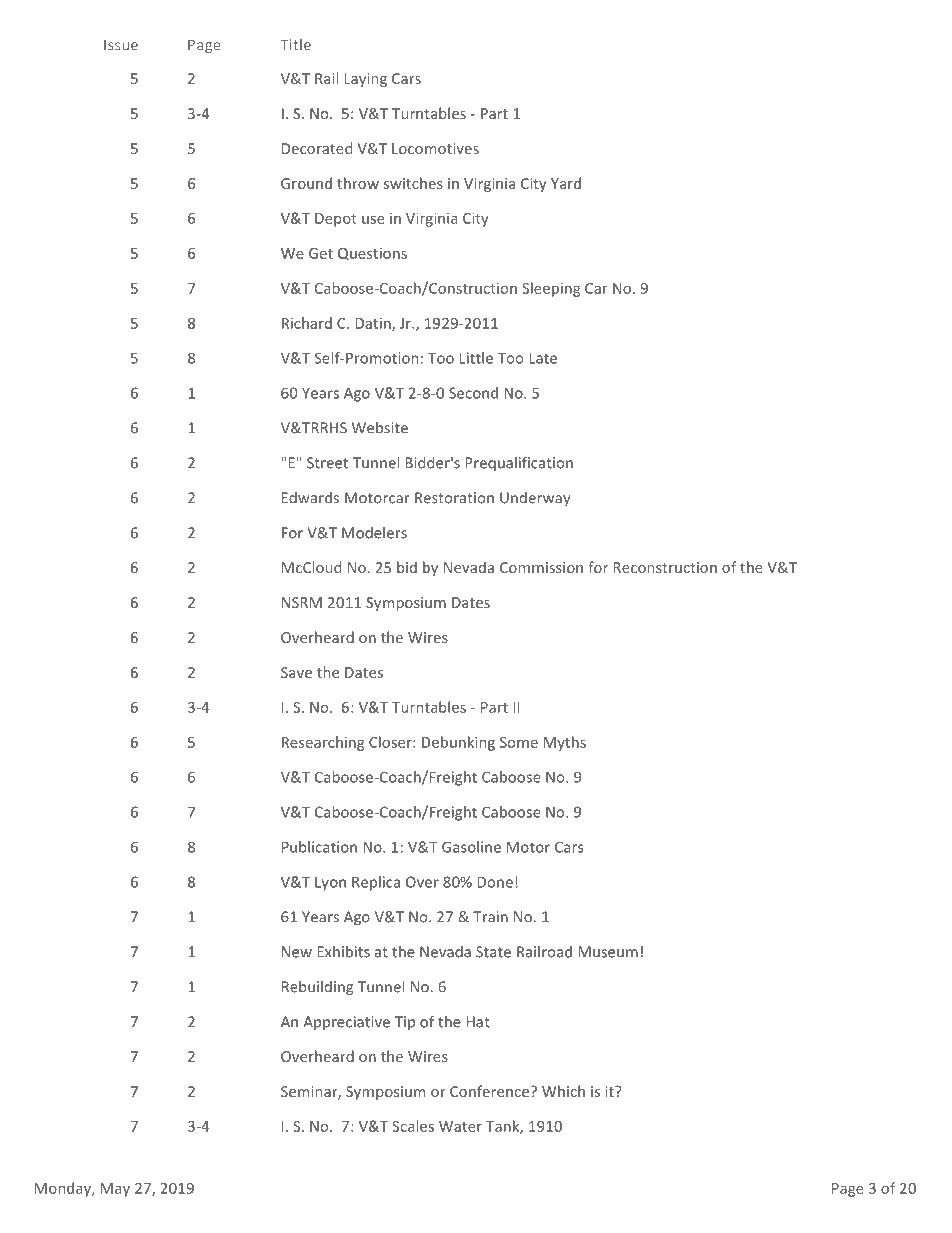  What do you see at coordinates (374, 533) in the page?
I see `Modelers` at bounding box center [374, 533].
